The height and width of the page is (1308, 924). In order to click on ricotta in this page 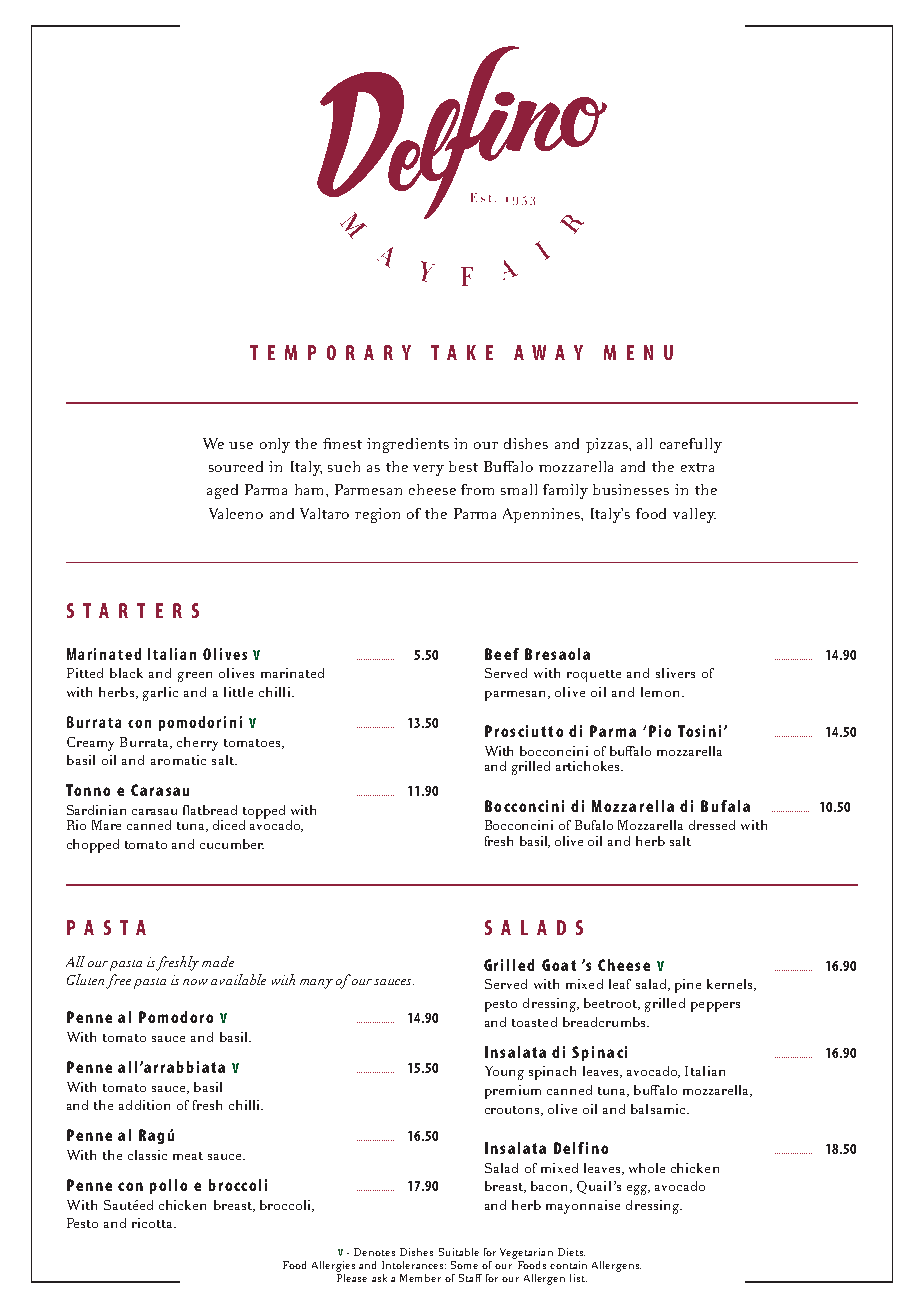, I will do `click(154, 1223)`.
